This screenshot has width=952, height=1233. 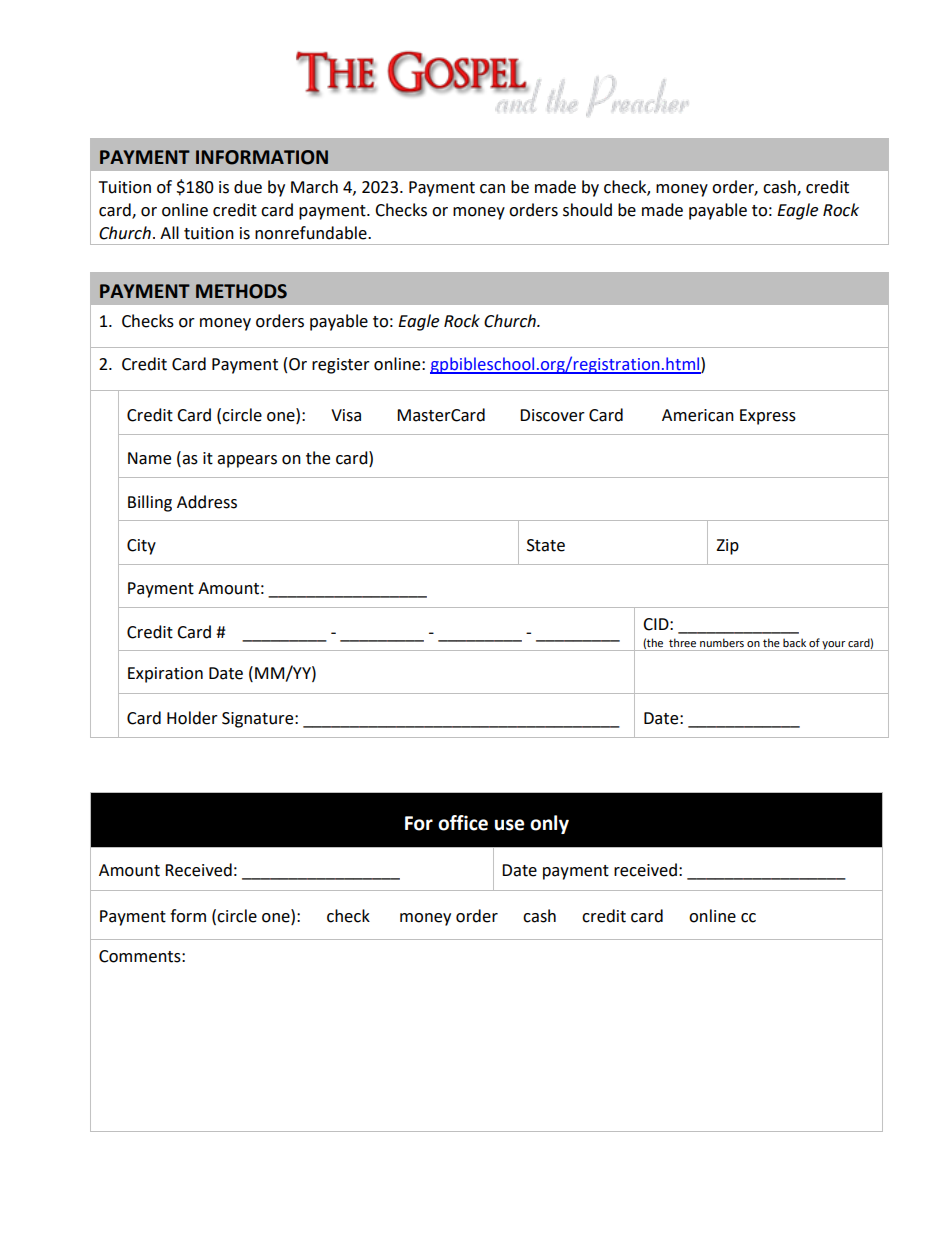 I want to click on due, so click(x=248, y=187).
